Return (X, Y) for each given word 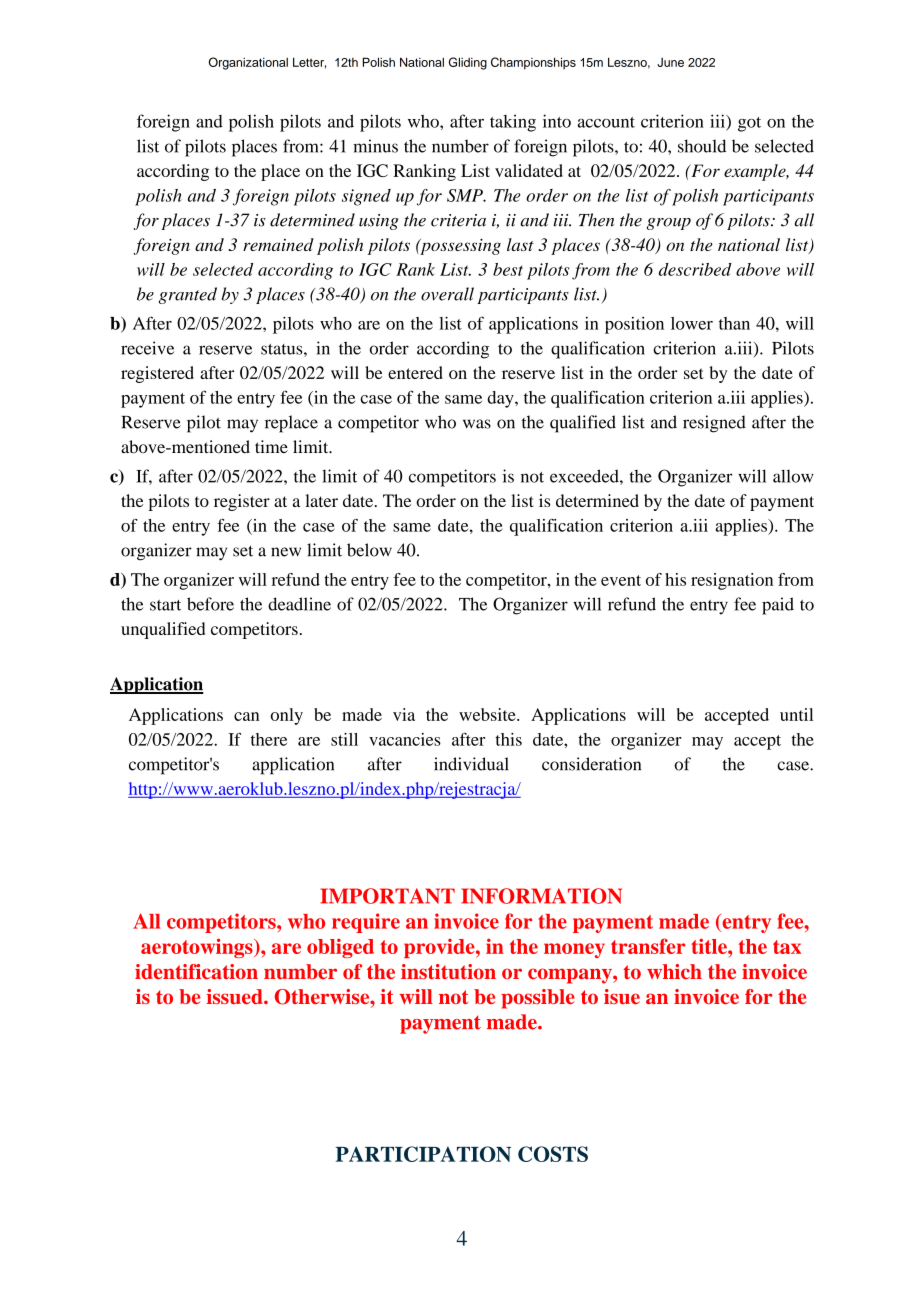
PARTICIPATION (423, 1154)
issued (236, 996)
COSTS (553, 1154)
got (749, 124)
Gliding (468, 63)
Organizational (248, 63)
